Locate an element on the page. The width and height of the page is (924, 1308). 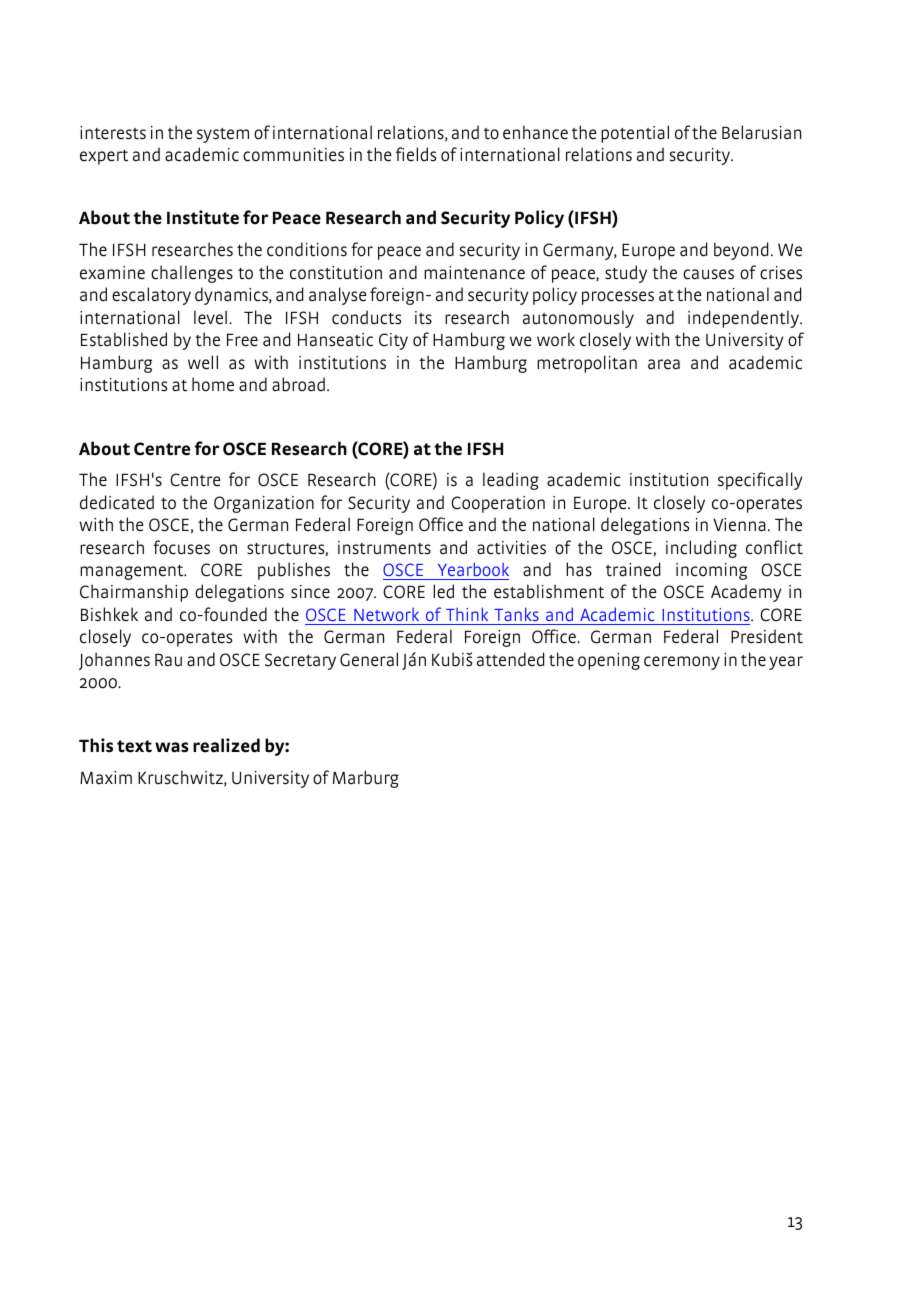
City is located at coordinates (393, 341).
